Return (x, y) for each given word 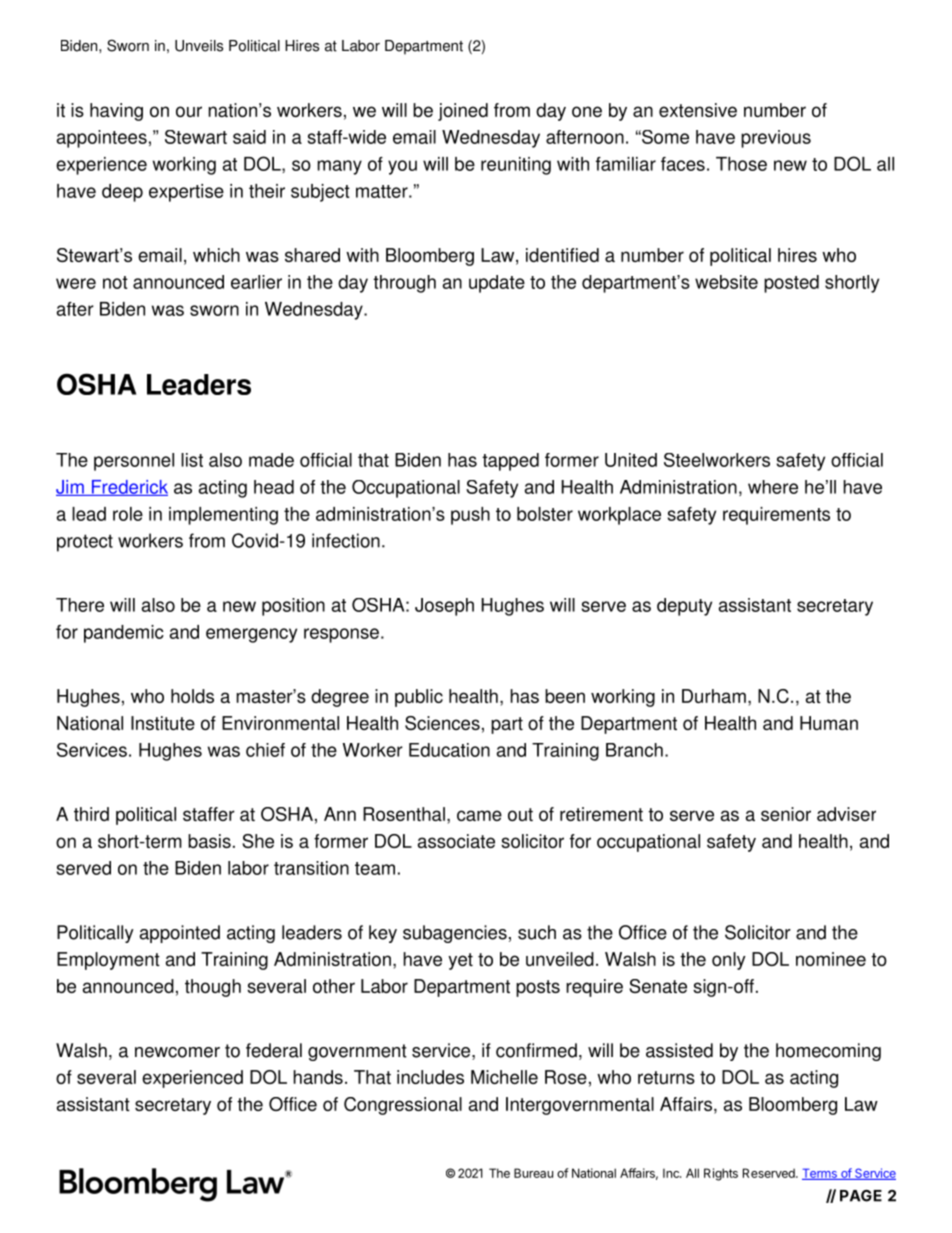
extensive (698, 110)
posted (791, 284)
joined (463, 112)
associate (456, 841)
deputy (684, 607)
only (729, 961)
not (115, 282)
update (497, 284)
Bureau (533, 1173)
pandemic (124, 634)
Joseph (444, 607)
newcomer (177, 1052)
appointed (180, 934)
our (189, 111)
